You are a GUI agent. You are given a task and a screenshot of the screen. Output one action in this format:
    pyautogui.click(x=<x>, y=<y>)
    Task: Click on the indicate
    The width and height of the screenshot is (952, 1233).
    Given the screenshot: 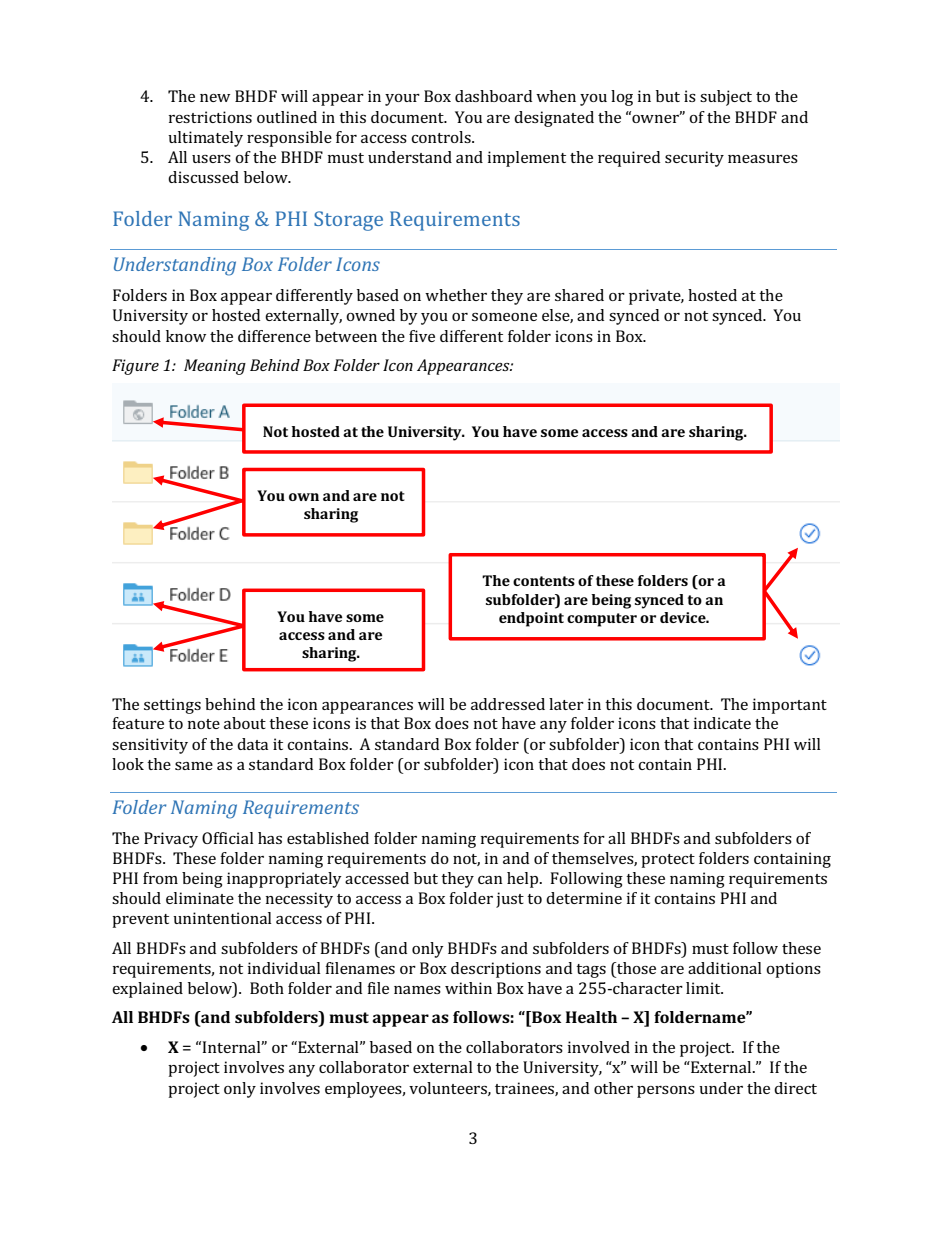 What is the action you would take?
    pyautogui.click(x=722, y=723)
